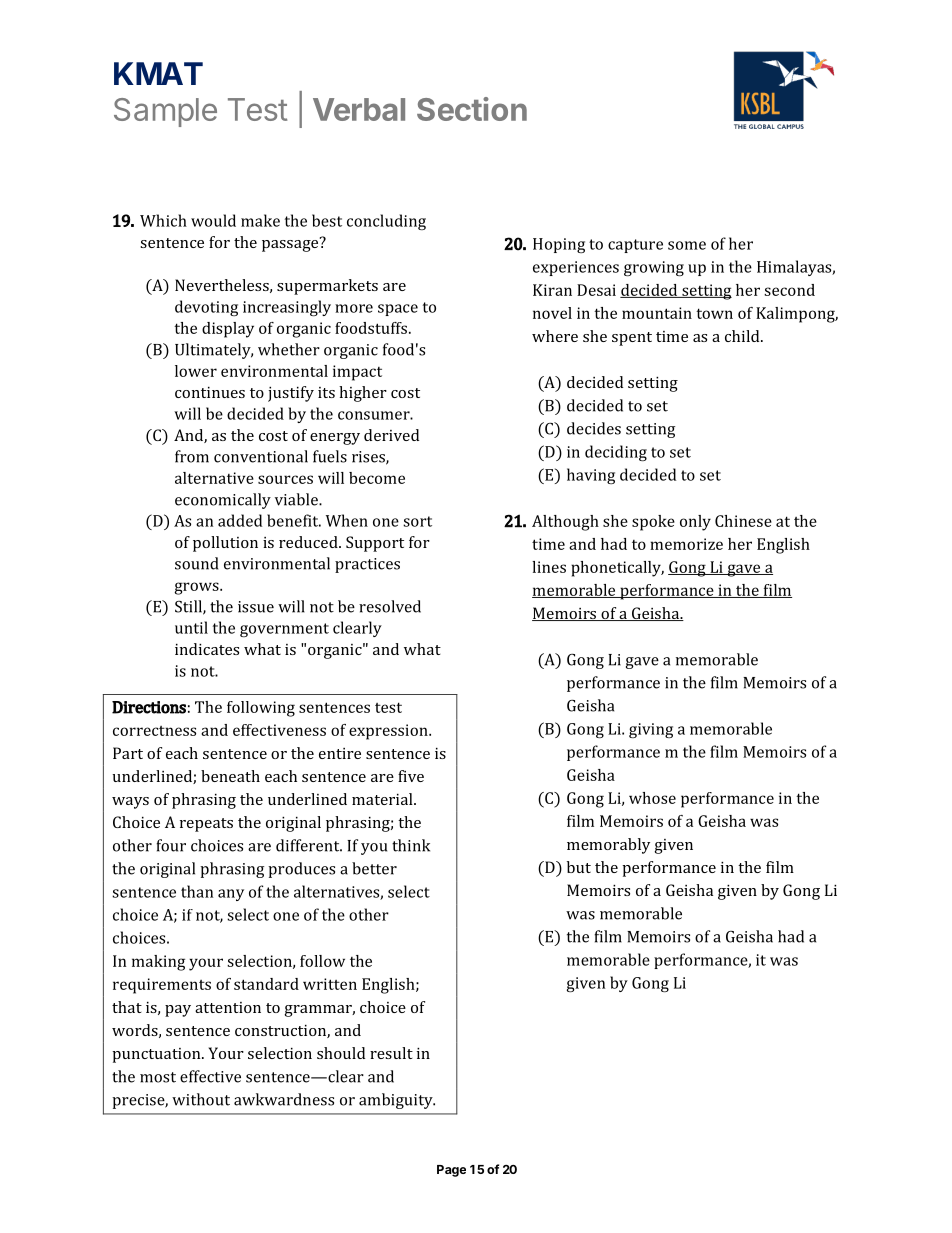 The image size is (952, 1233). I want to click on memorably, so click(608, 846).
